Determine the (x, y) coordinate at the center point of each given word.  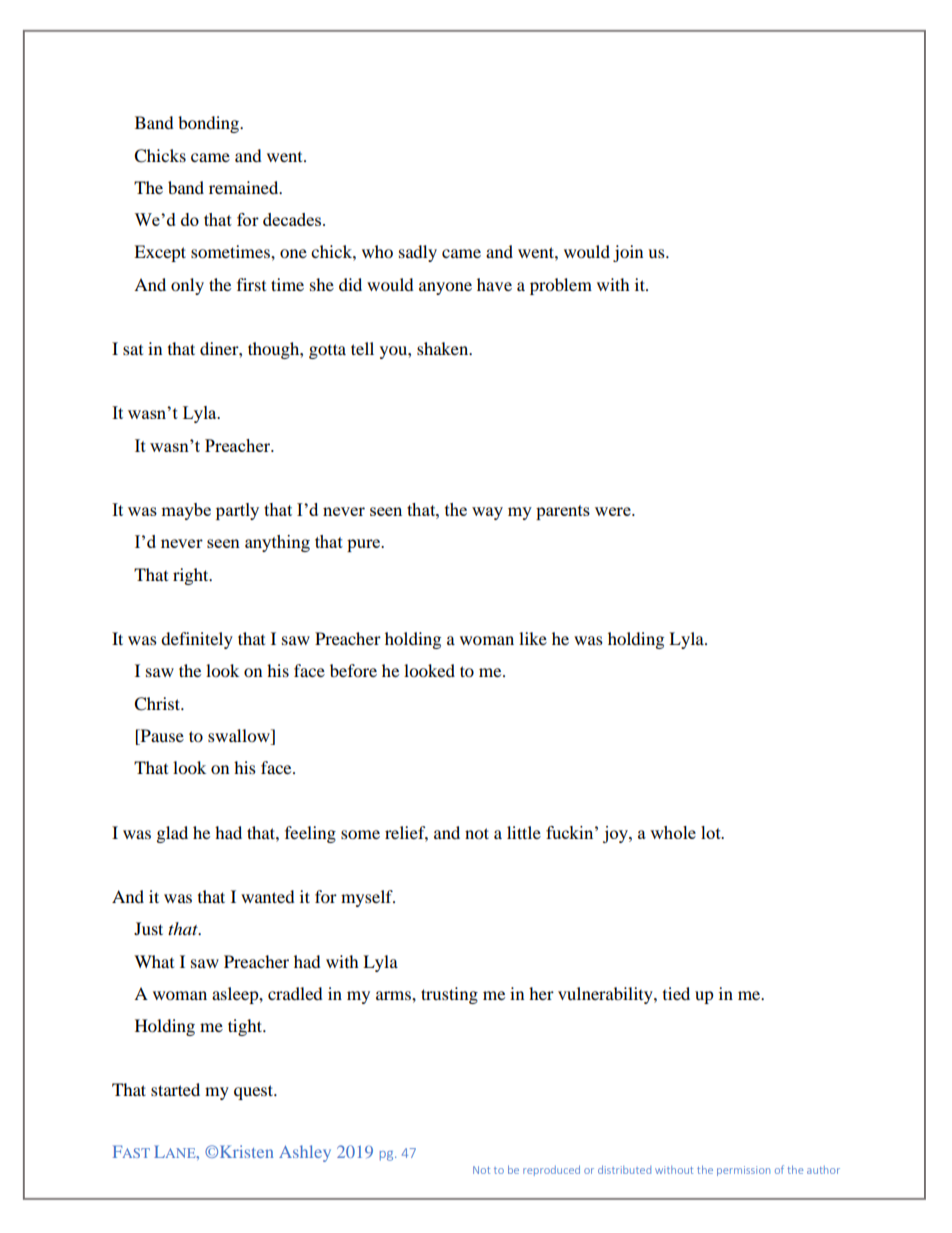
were (614, 511)
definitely (197, 640)
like (533, 638)
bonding (210, 124)
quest (255, 1092)
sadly (418, 253)
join (628, 253)
